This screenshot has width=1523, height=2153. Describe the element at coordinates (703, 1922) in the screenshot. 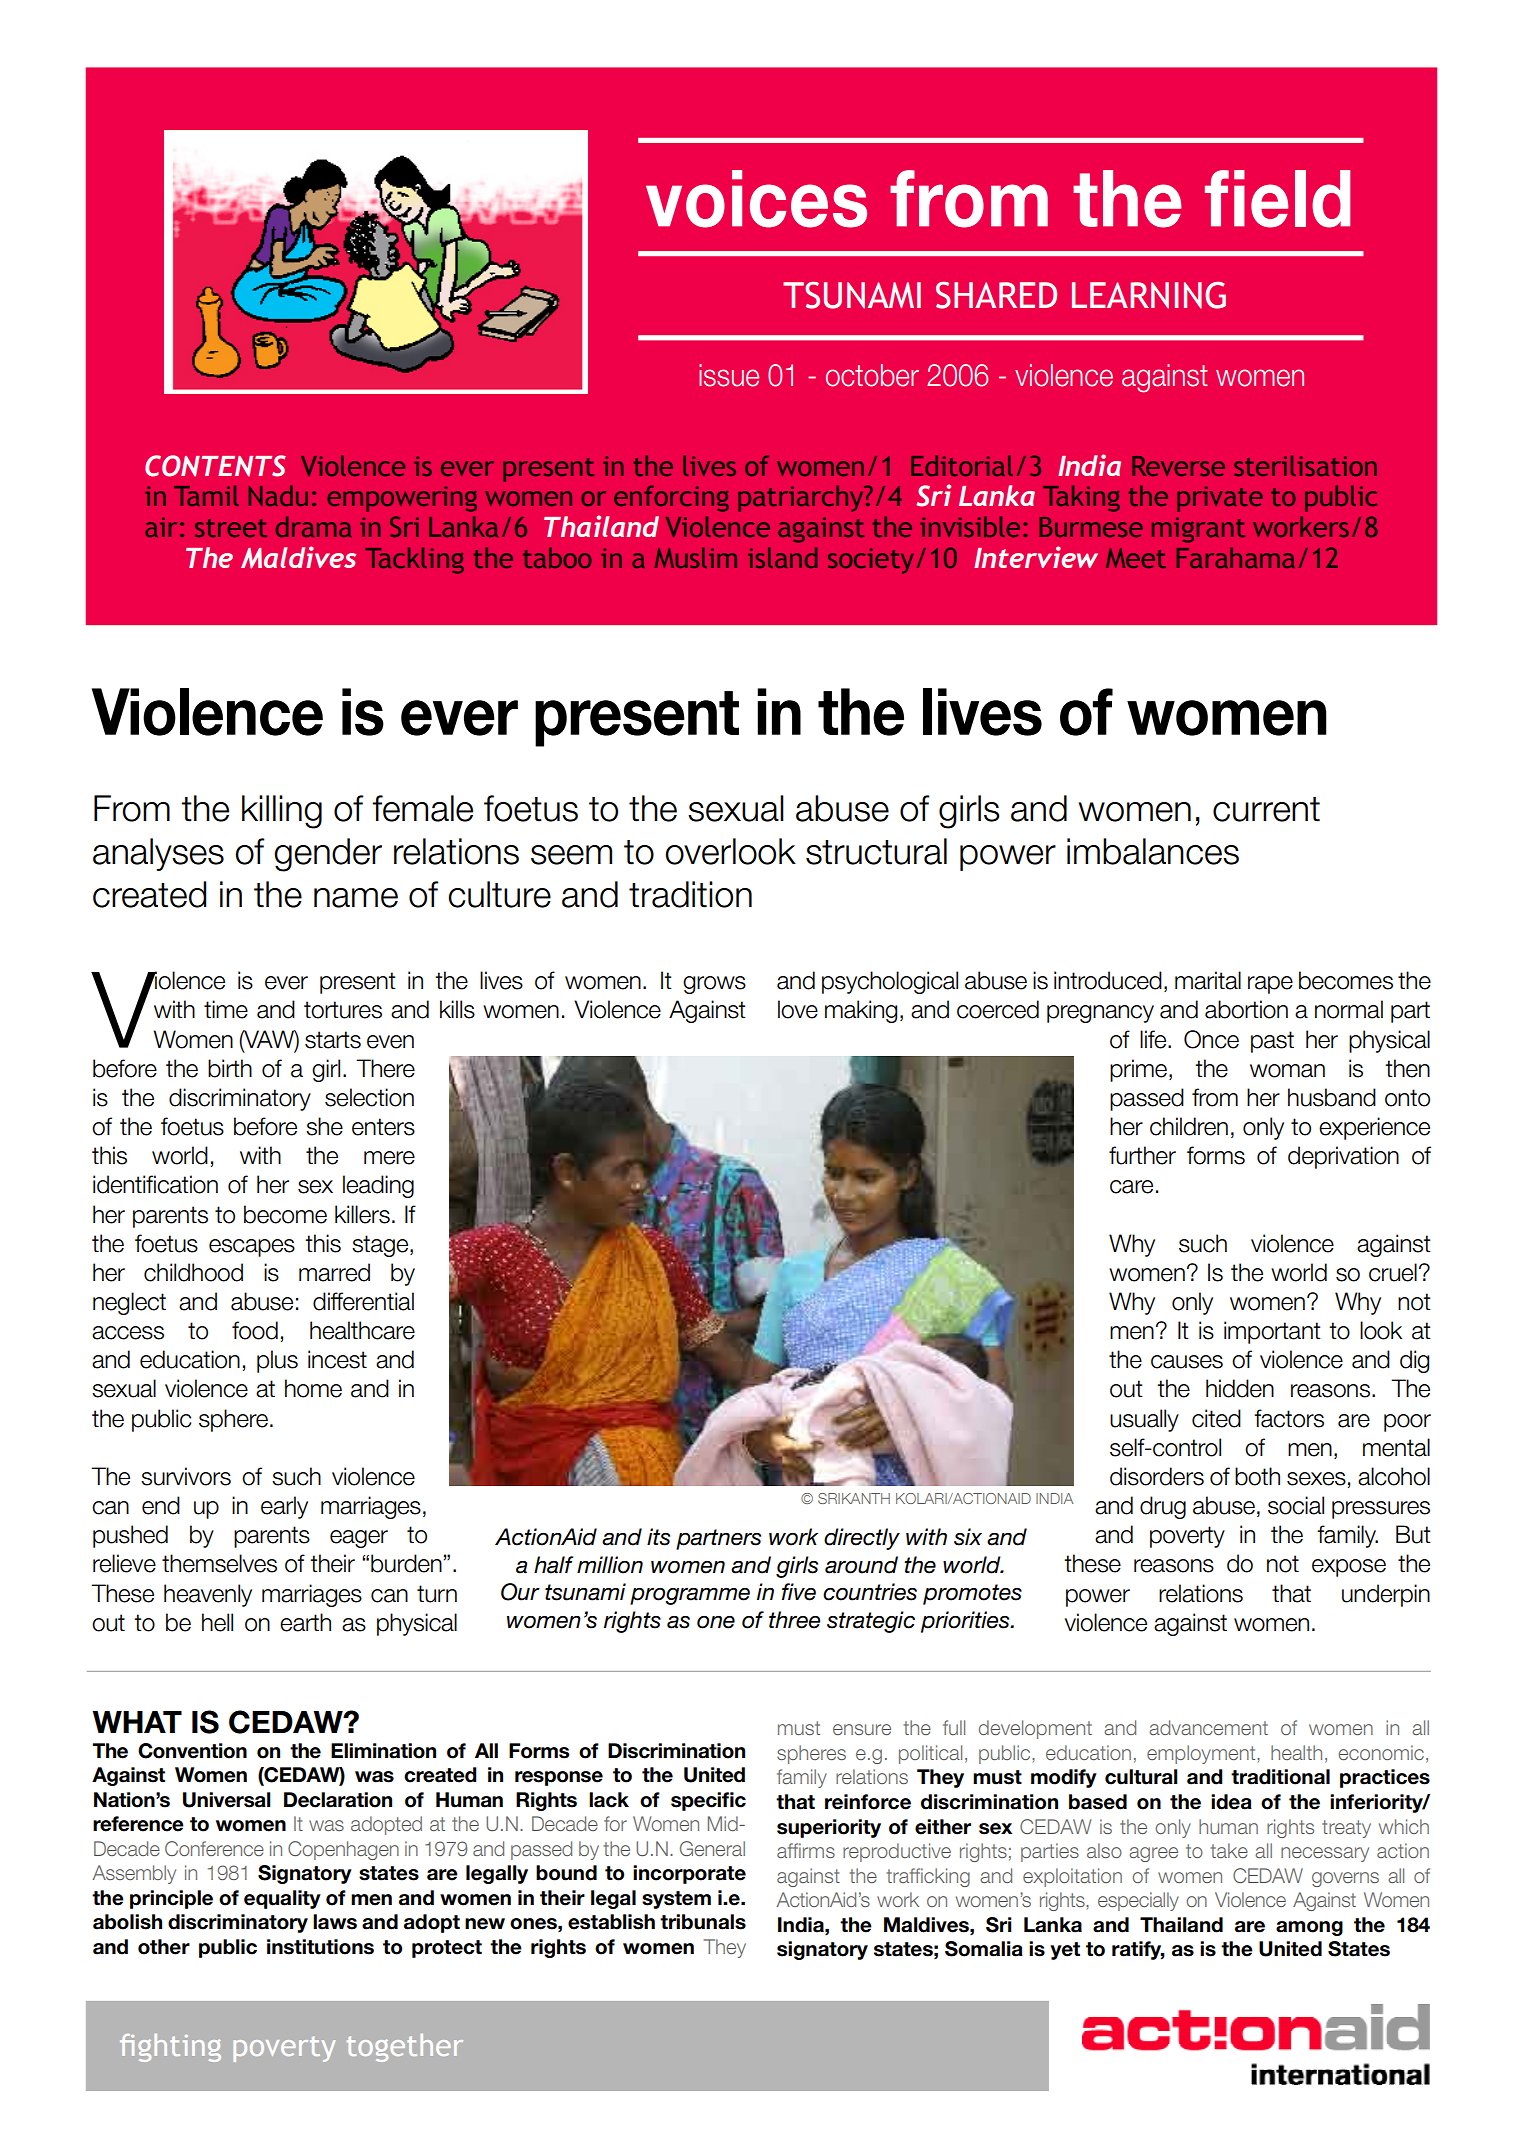

I see `tribunals` at that location.
